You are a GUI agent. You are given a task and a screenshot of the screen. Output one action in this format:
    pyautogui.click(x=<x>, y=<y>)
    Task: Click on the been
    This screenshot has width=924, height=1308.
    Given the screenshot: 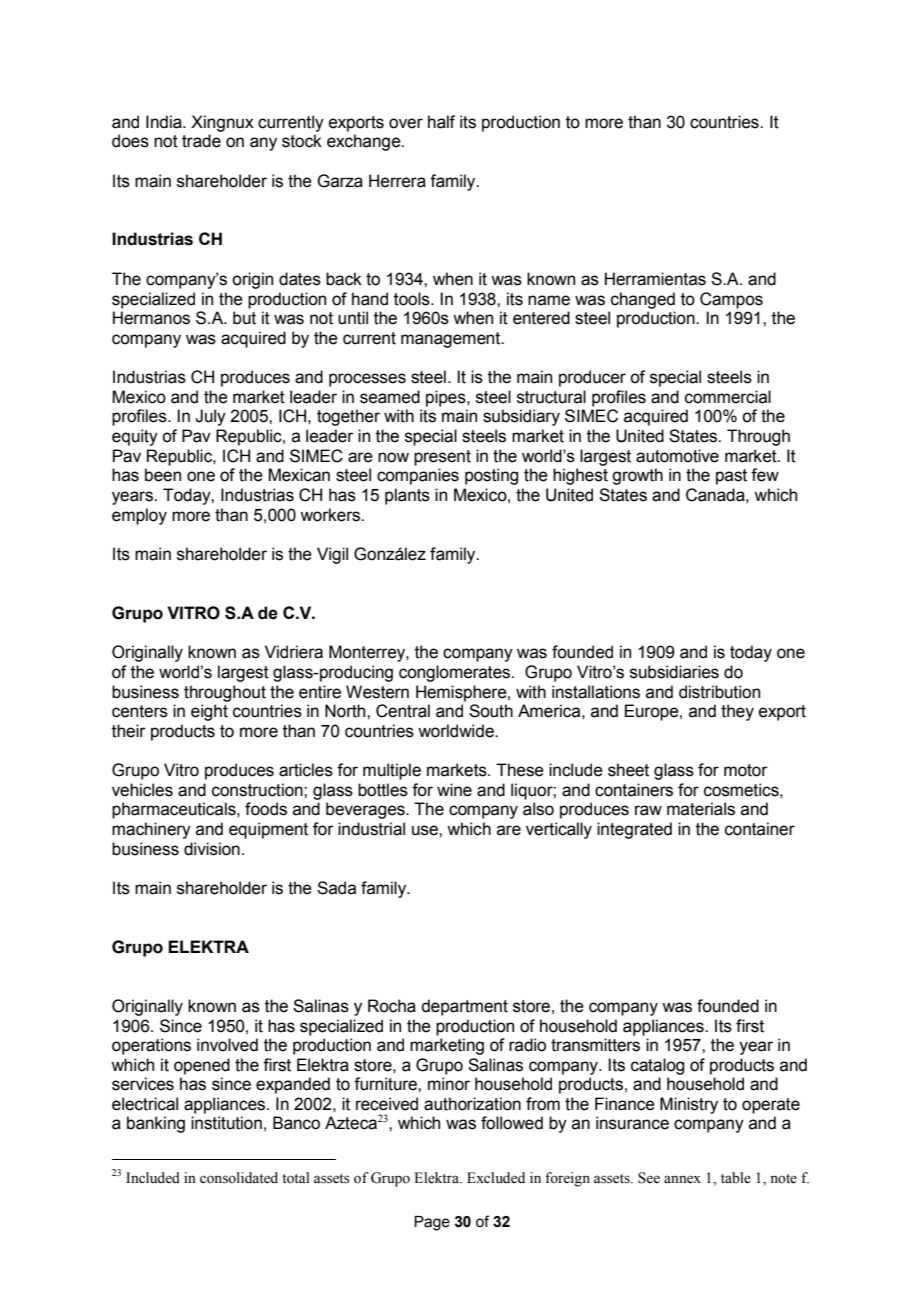 What is the action you would take?
    pyautogui.click(x=163, y=475)
